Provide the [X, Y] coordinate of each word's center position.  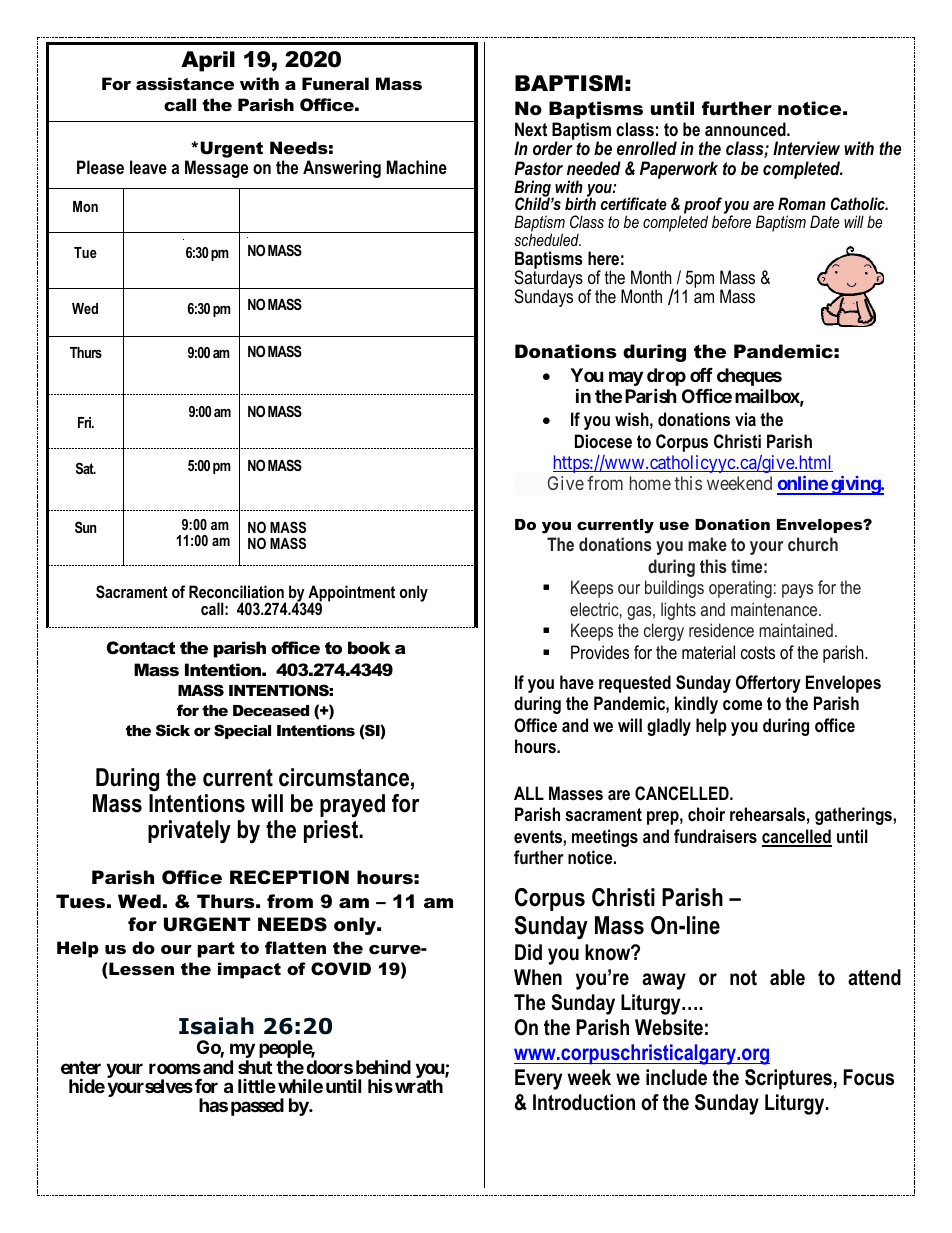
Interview [806, 148]
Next [531, 129]
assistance [185, 83]
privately [189, 832]
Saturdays [548, 279]
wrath [419, 1086]
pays [797, 591]
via [745, 419]
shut [255, 1067]
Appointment [351, 594]
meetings [605, 838]
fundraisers [715, 836]
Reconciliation [236, 591]
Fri [85, 422]
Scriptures [788, 1079]
